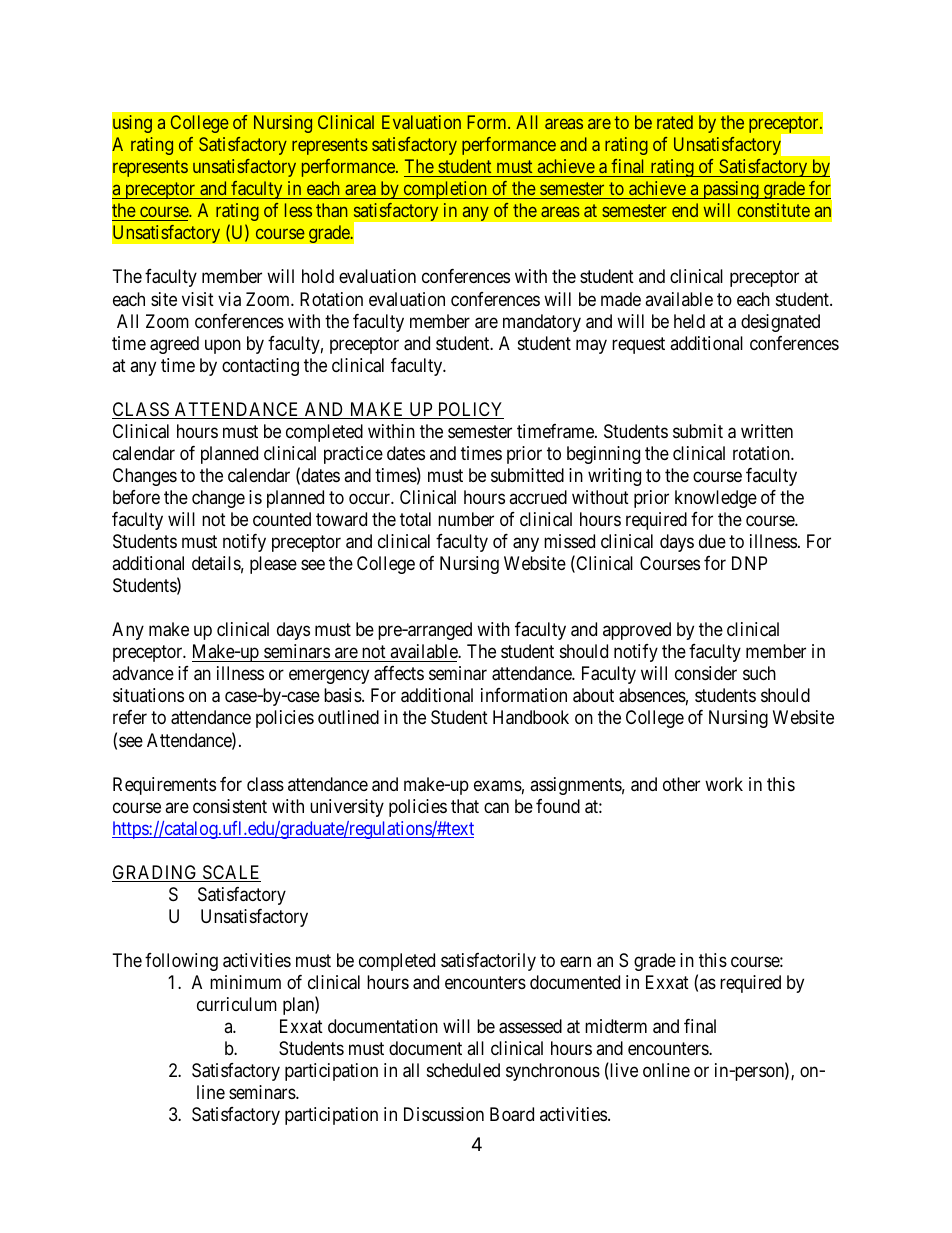 The width and height of the document is (952, 1233). I want to click on other, so click(681, 784).
